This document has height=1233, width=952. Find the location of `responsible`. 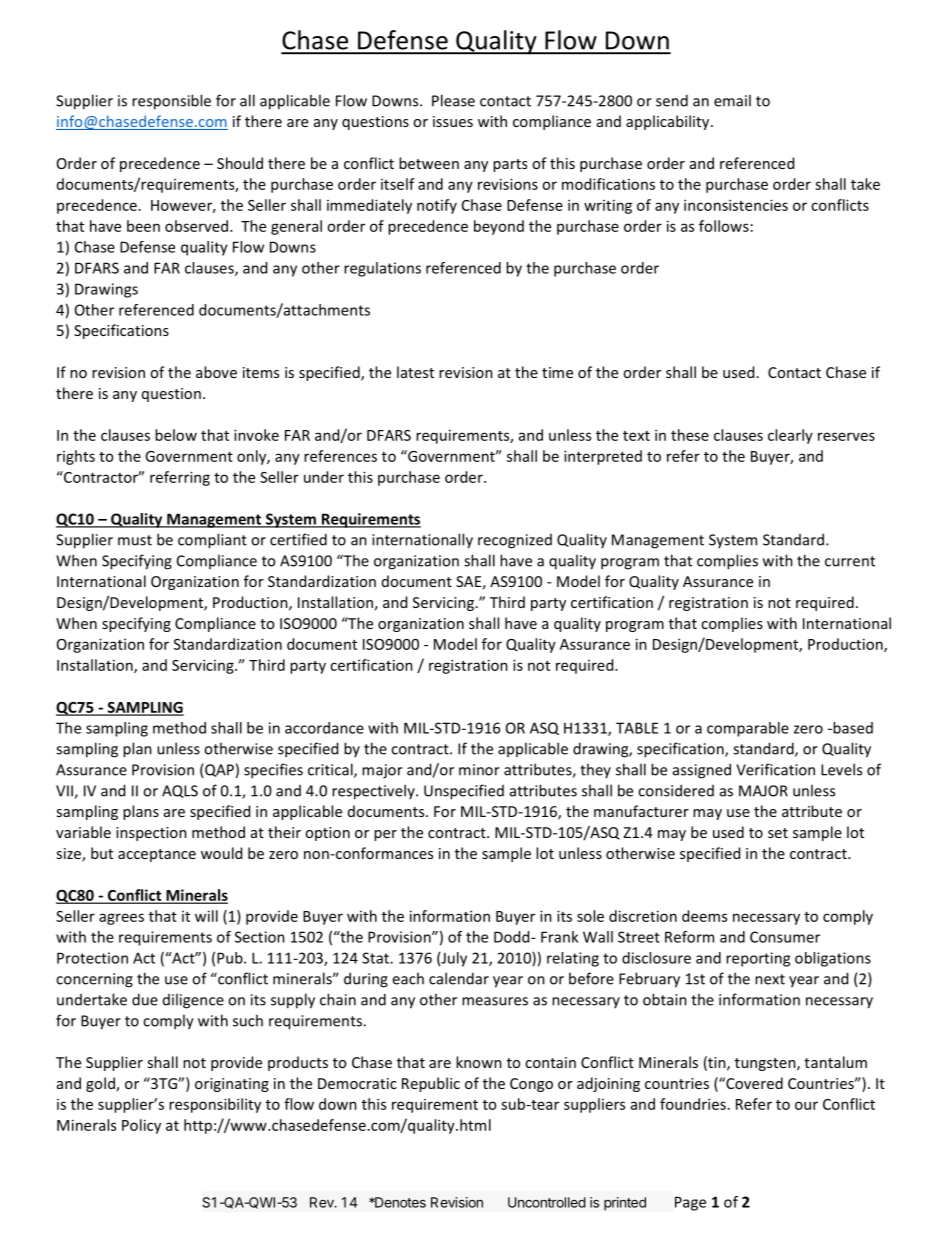

responsible is located at coordinates (171, 102).
